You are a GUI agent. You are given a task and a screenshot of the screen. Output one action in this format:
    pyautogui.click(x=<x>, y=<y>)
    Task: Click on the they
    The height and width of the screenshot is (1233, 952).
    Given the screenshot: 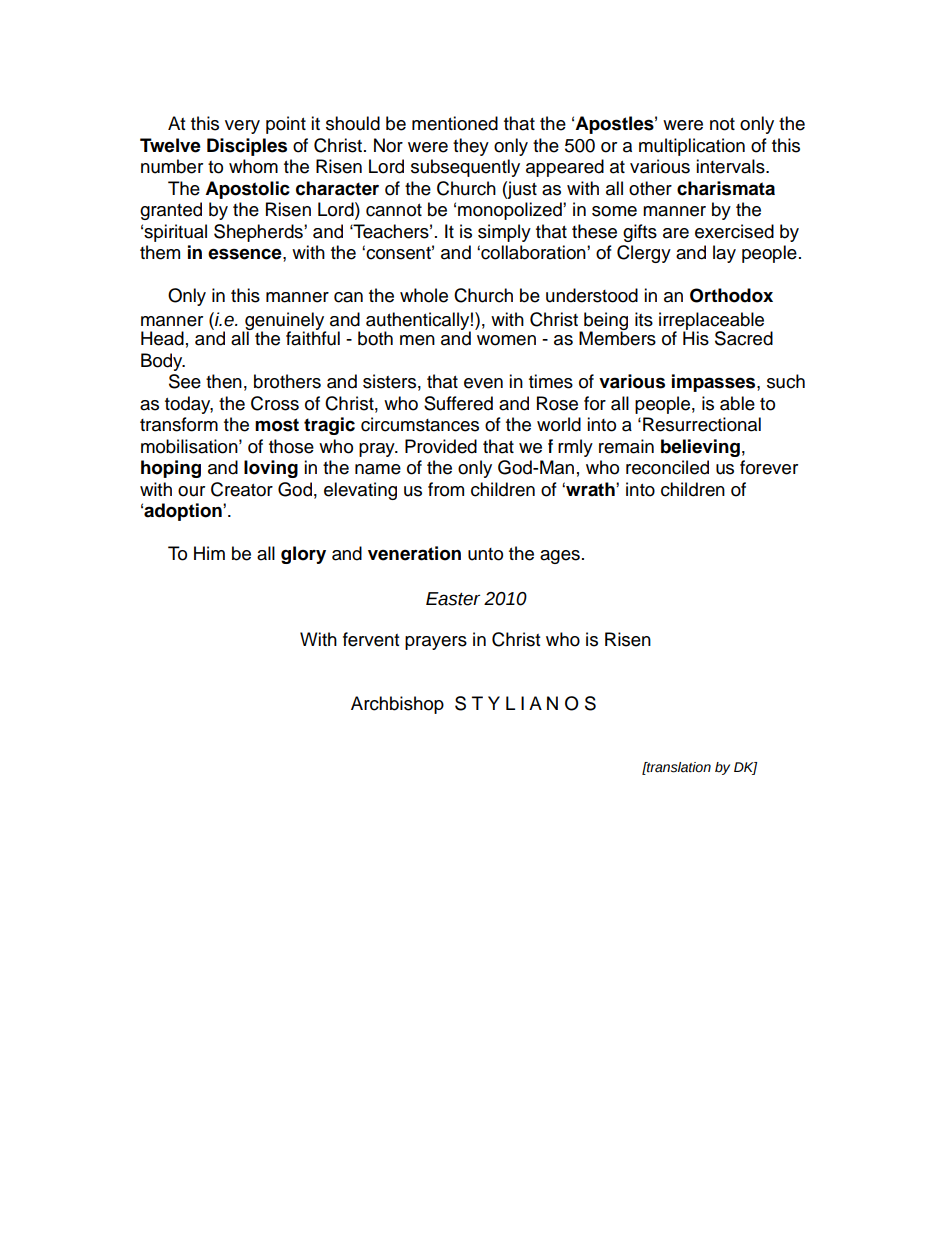 What is the action you would take?
    pyautogui.click(x=471, y=147)
